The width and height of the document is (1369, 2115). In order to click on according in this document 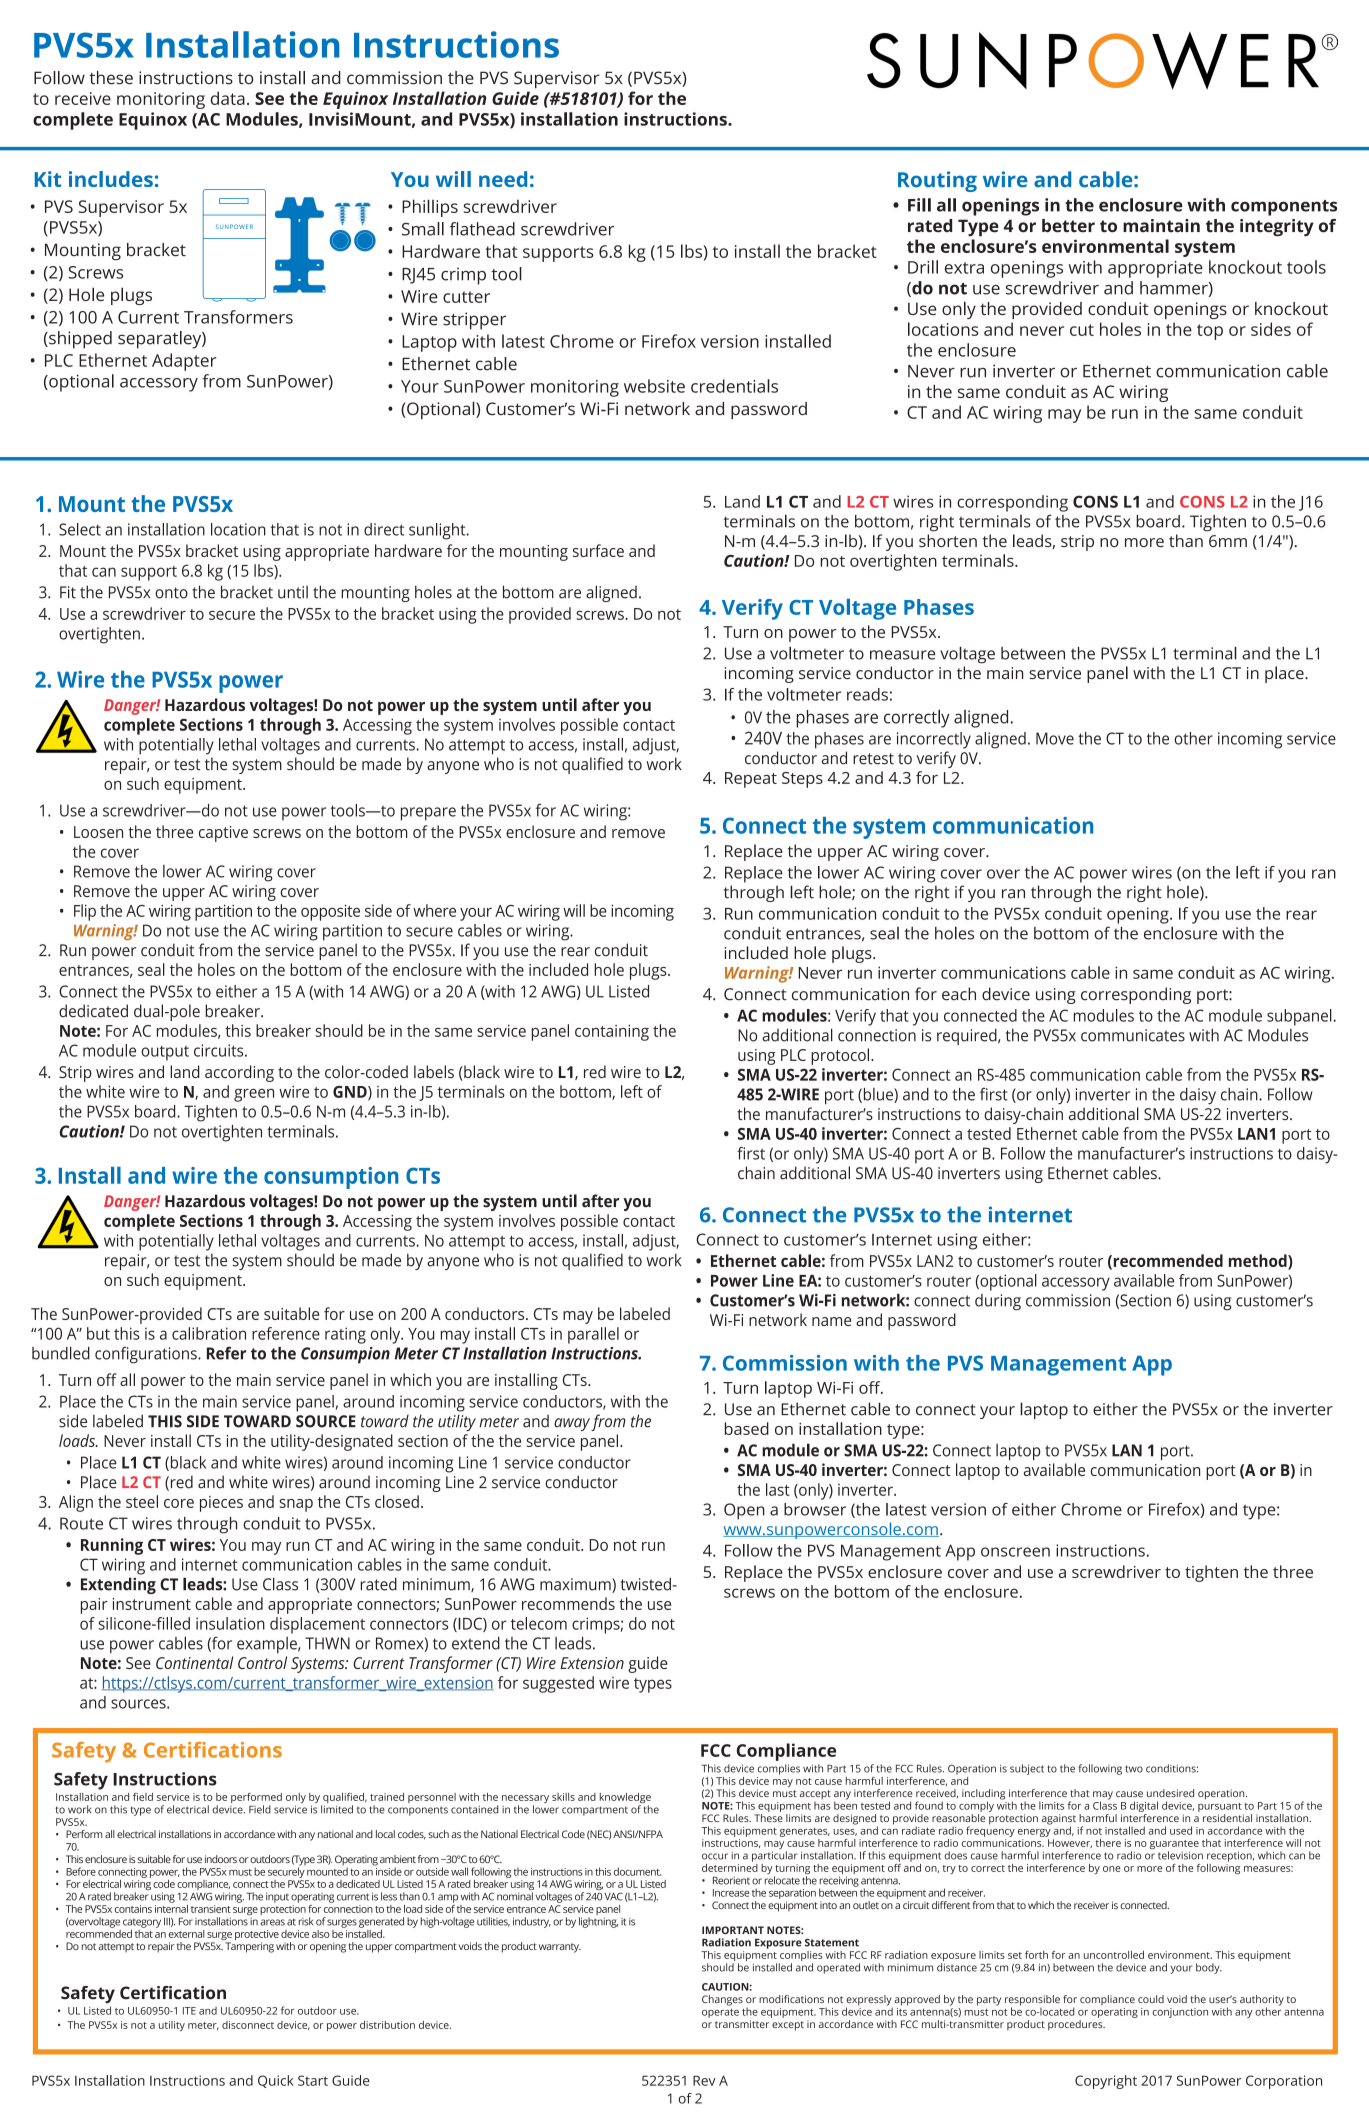, I will do `click(239, 1073)`.
